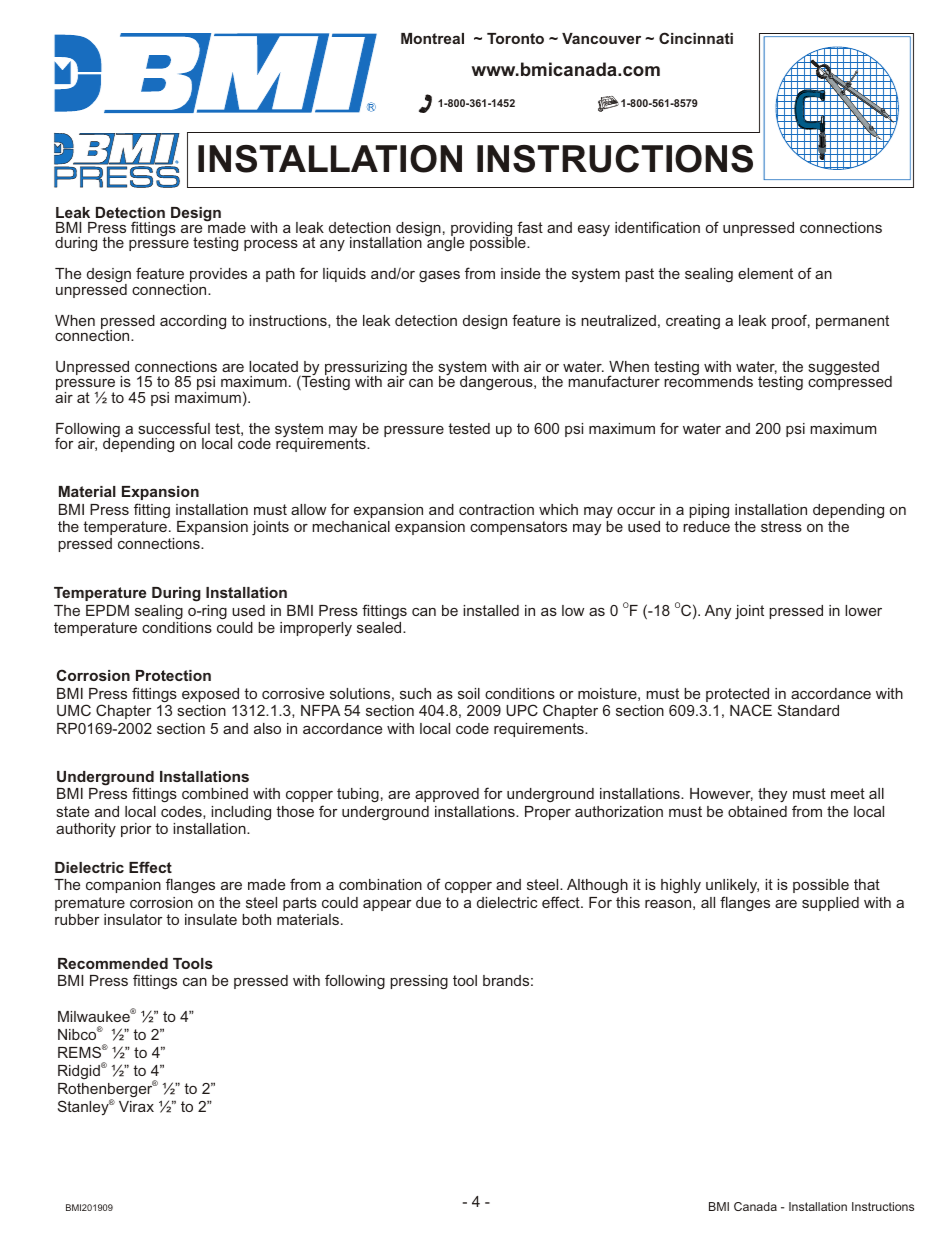 The image size is (952, 1233). Describe the element at coordinates (696, 38) in the page. I see `Cincinnati` at that location.
